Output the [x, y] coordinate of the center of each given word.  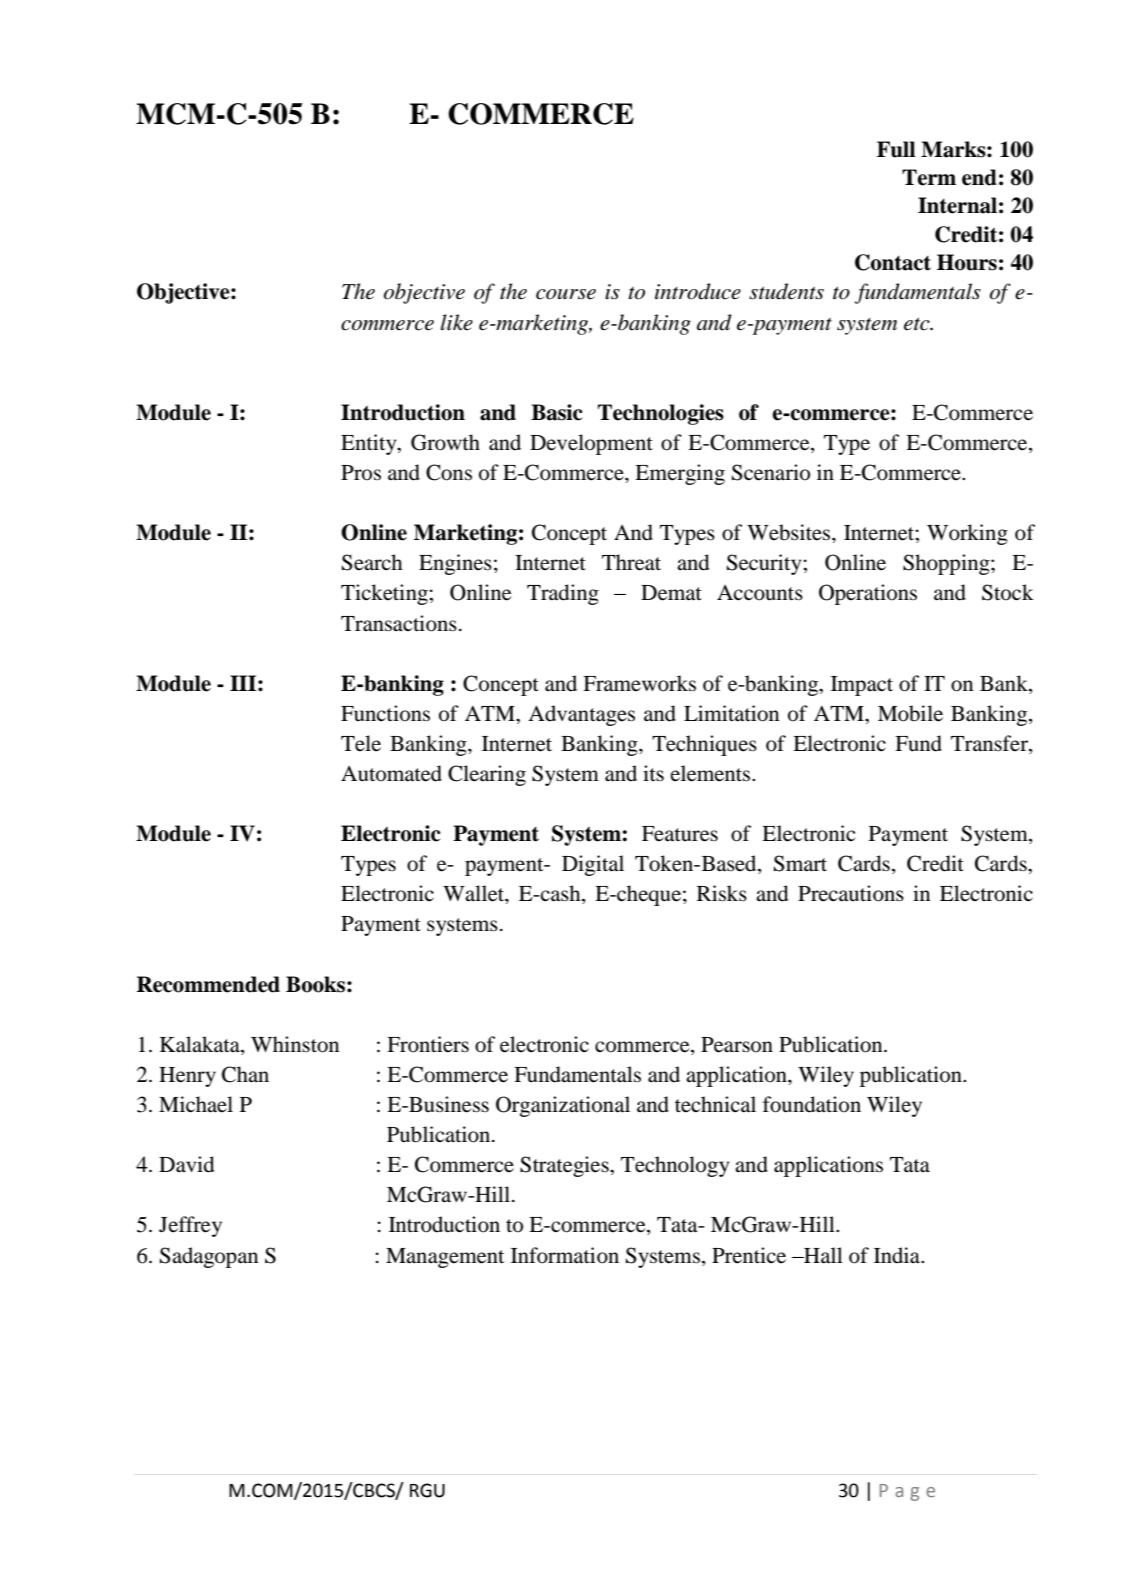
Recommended [208, 984]
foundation [812, 1104]
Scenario [771, 472]
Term [929, 177]
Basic [557, 412]
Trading [563, 594]
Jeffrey [190, 1226]
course [566, 294]
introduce [698, 291]
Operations [868, 594]
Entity [370, 444]
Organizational [563, 1106]
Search [372, 562]
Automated [391, 773]
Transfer [990, 744]
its [653, 773]
